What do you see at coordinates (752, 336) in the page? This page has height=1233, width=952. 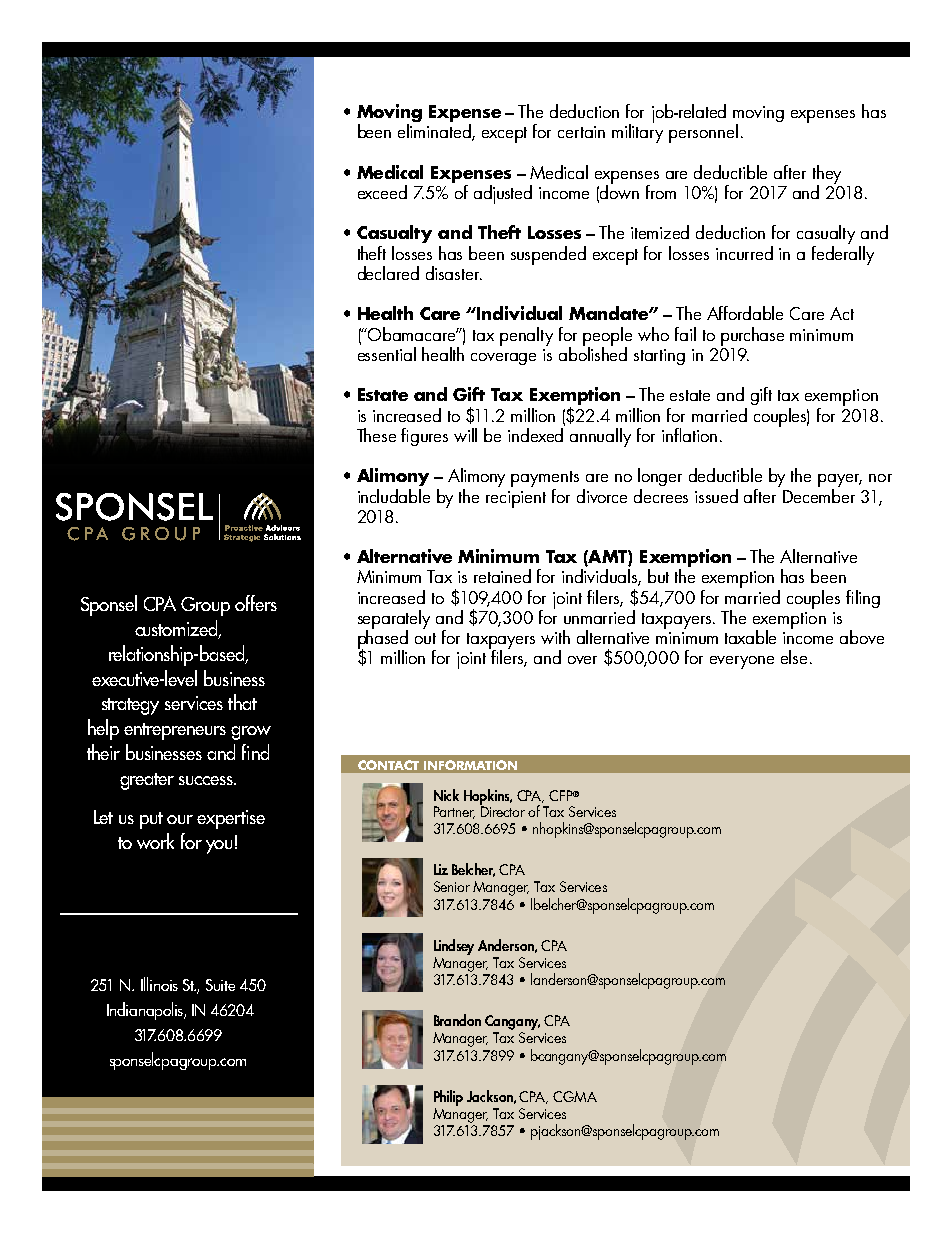 I see `purchase` at bounding box center [752, 336].
